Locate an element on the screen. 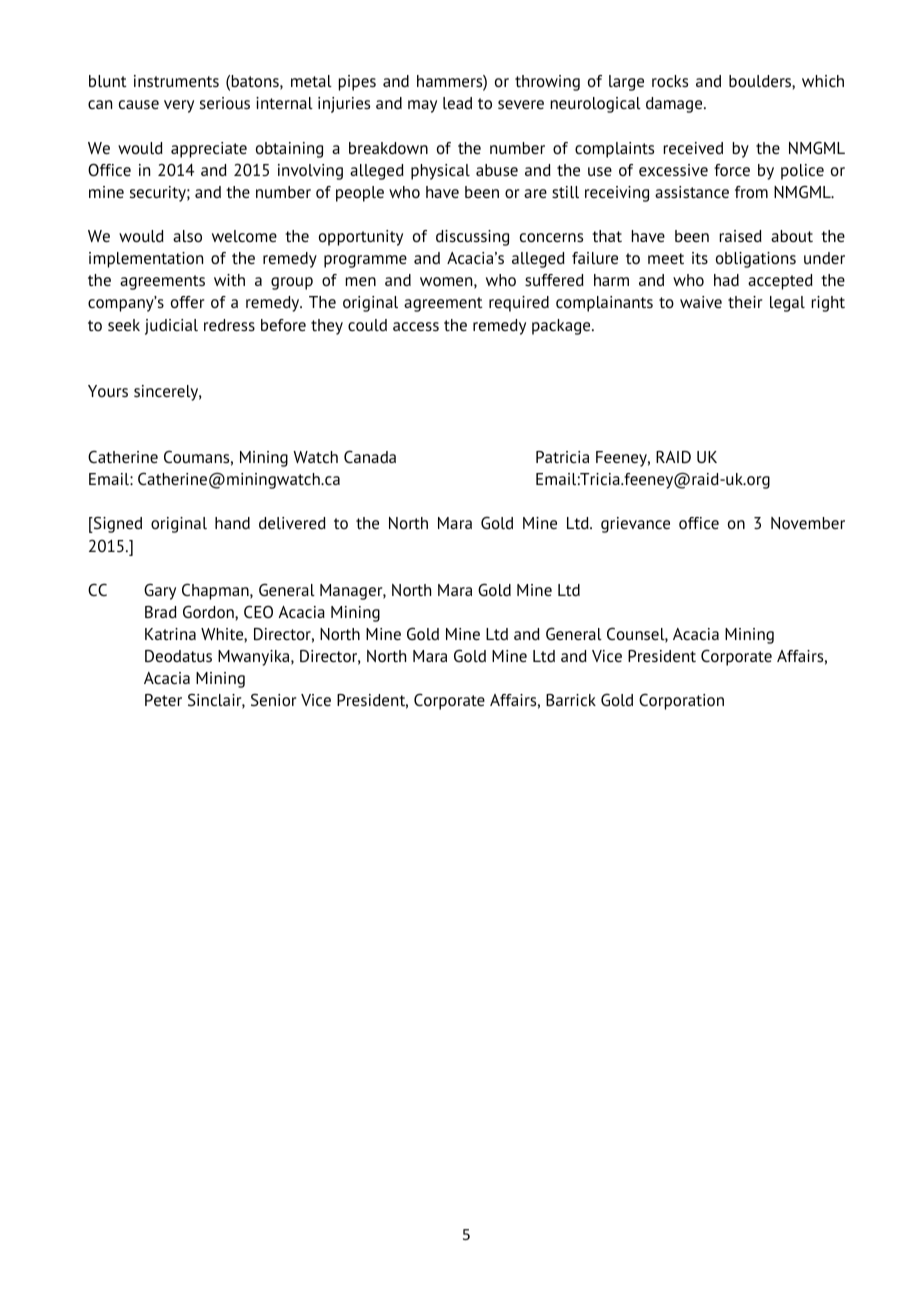 The image size is (924, 1308). their is located at coordinates (745, 302).
